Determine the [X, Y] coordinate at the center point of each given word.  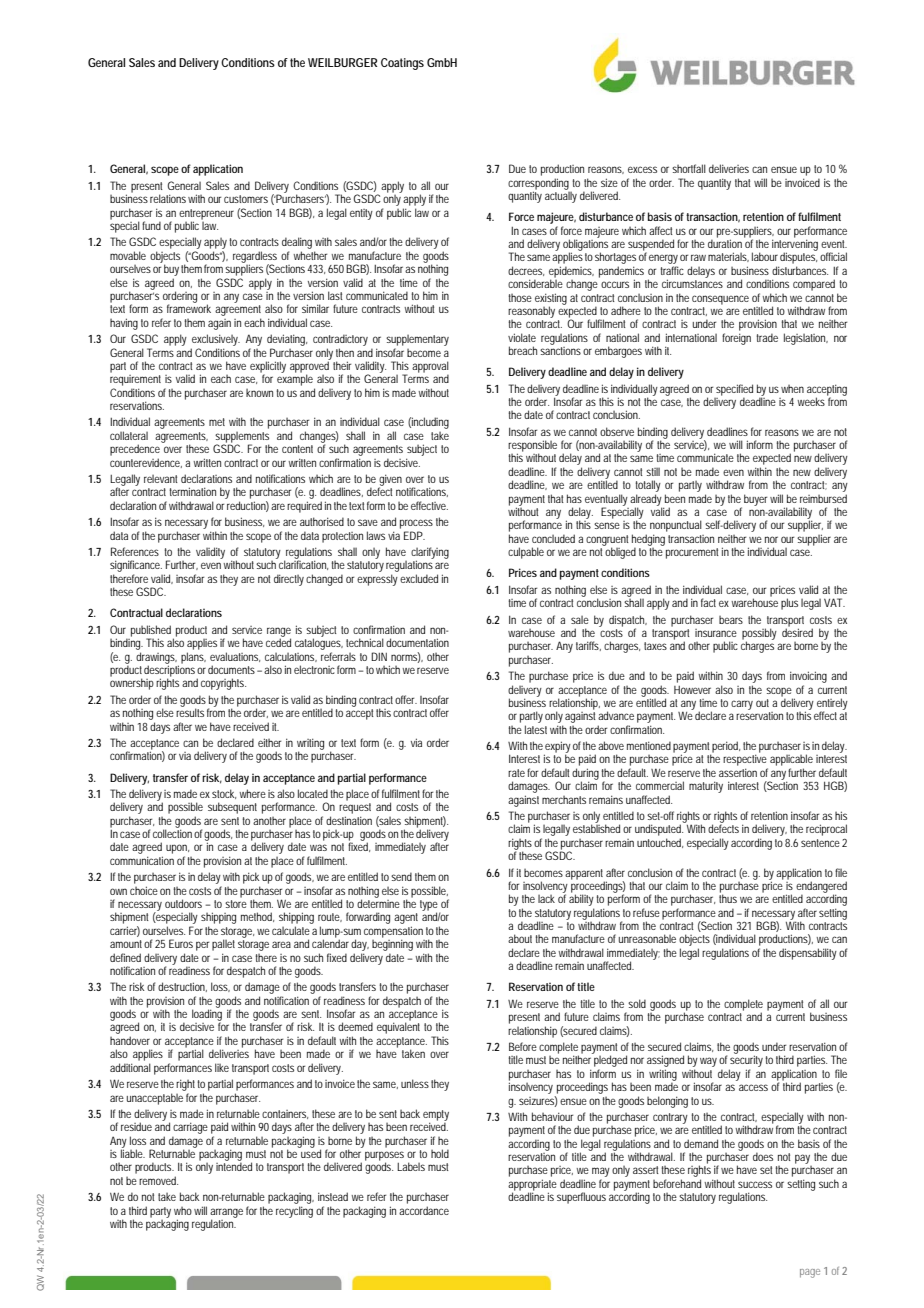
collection [172, 832]
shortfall [689, 168]
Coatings [402, 64]
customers [246, 199]
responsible [532, 447]
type [429, 906]
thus [728, 898]
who [183, 1211]
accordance [424, 1210]
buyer [755, 500]
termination [192, 491]
